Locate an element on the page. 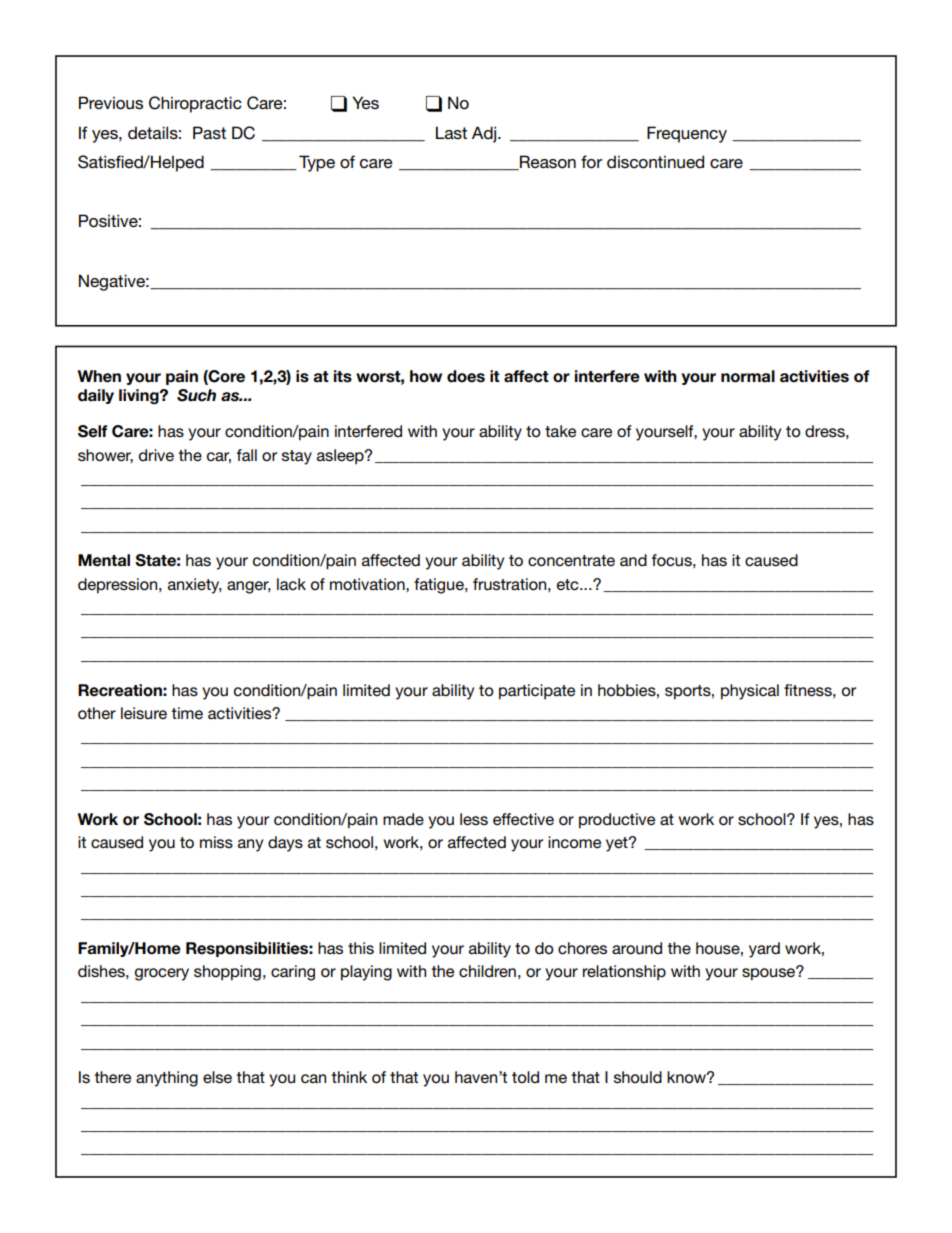 The height and width of the image is (1233, 952). does is located at coordinates (466, 376).
